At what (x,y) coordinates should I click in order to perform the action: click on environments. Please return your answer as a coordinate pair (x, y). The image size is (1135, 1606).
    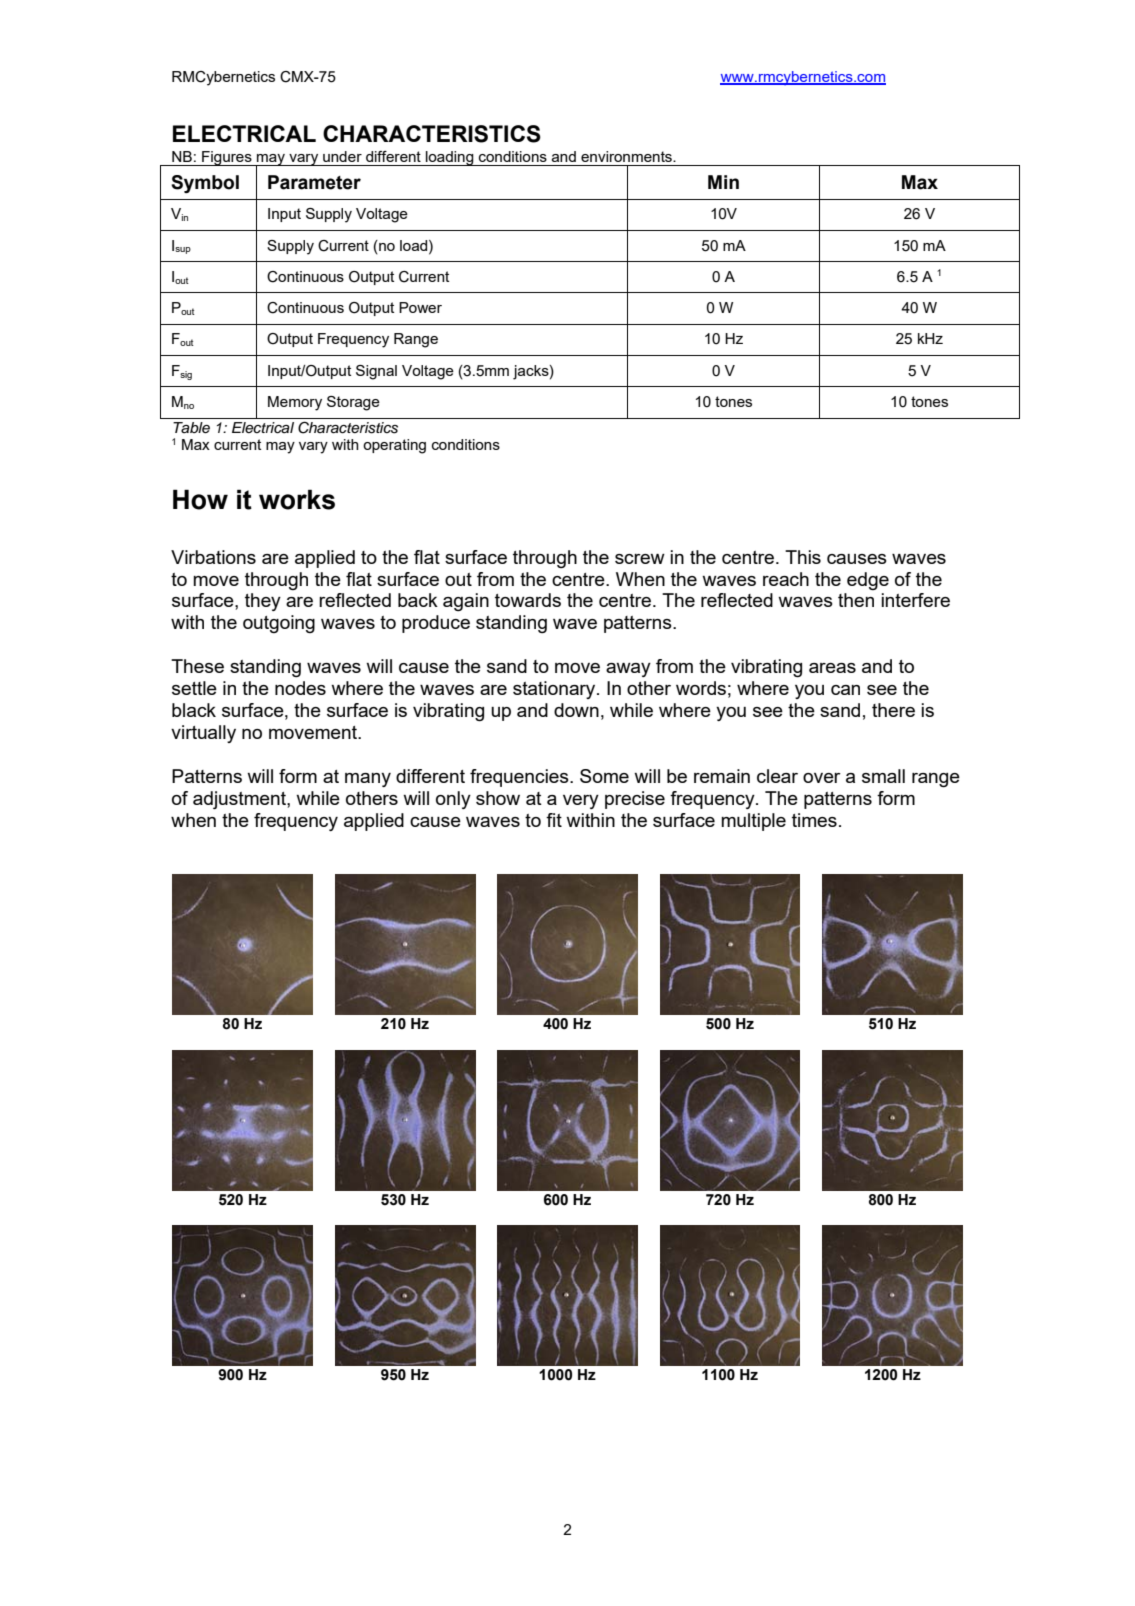
    Looking at the image, I should click on (627, 156).
